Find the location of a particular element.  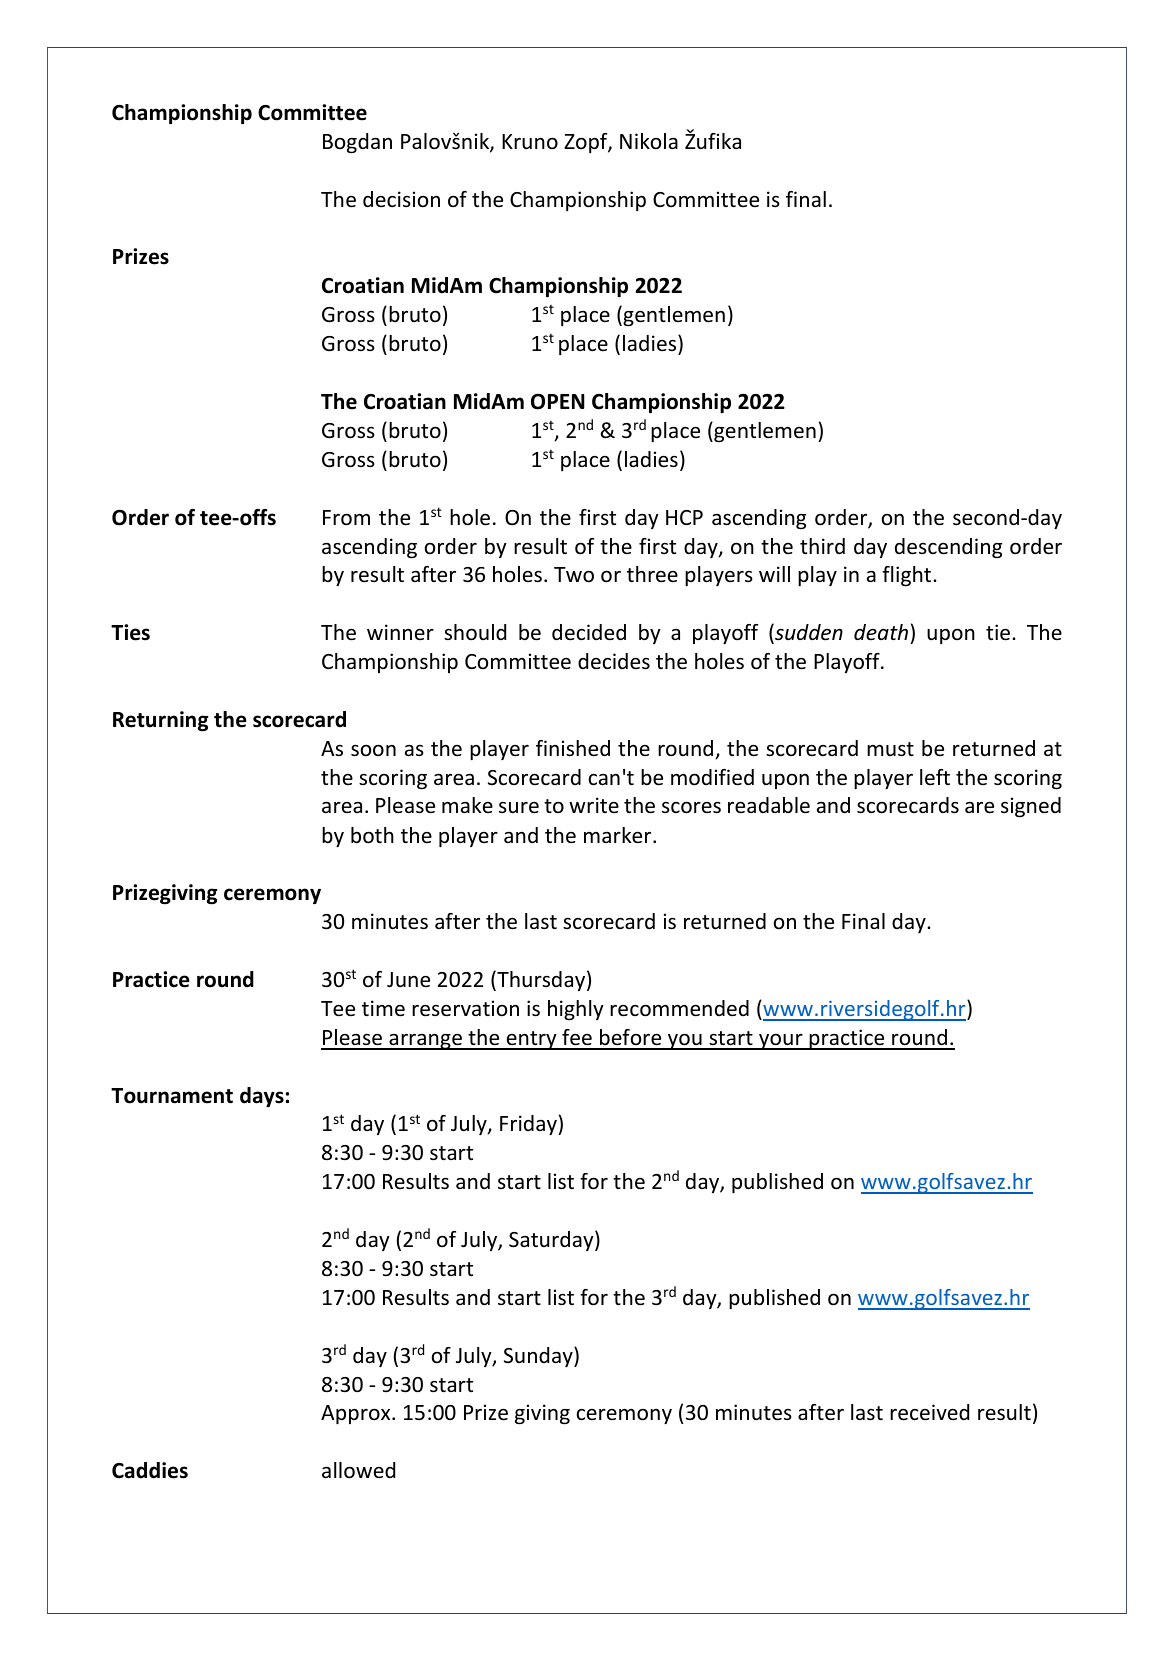

highly is located at coordinates (576, 1010).
